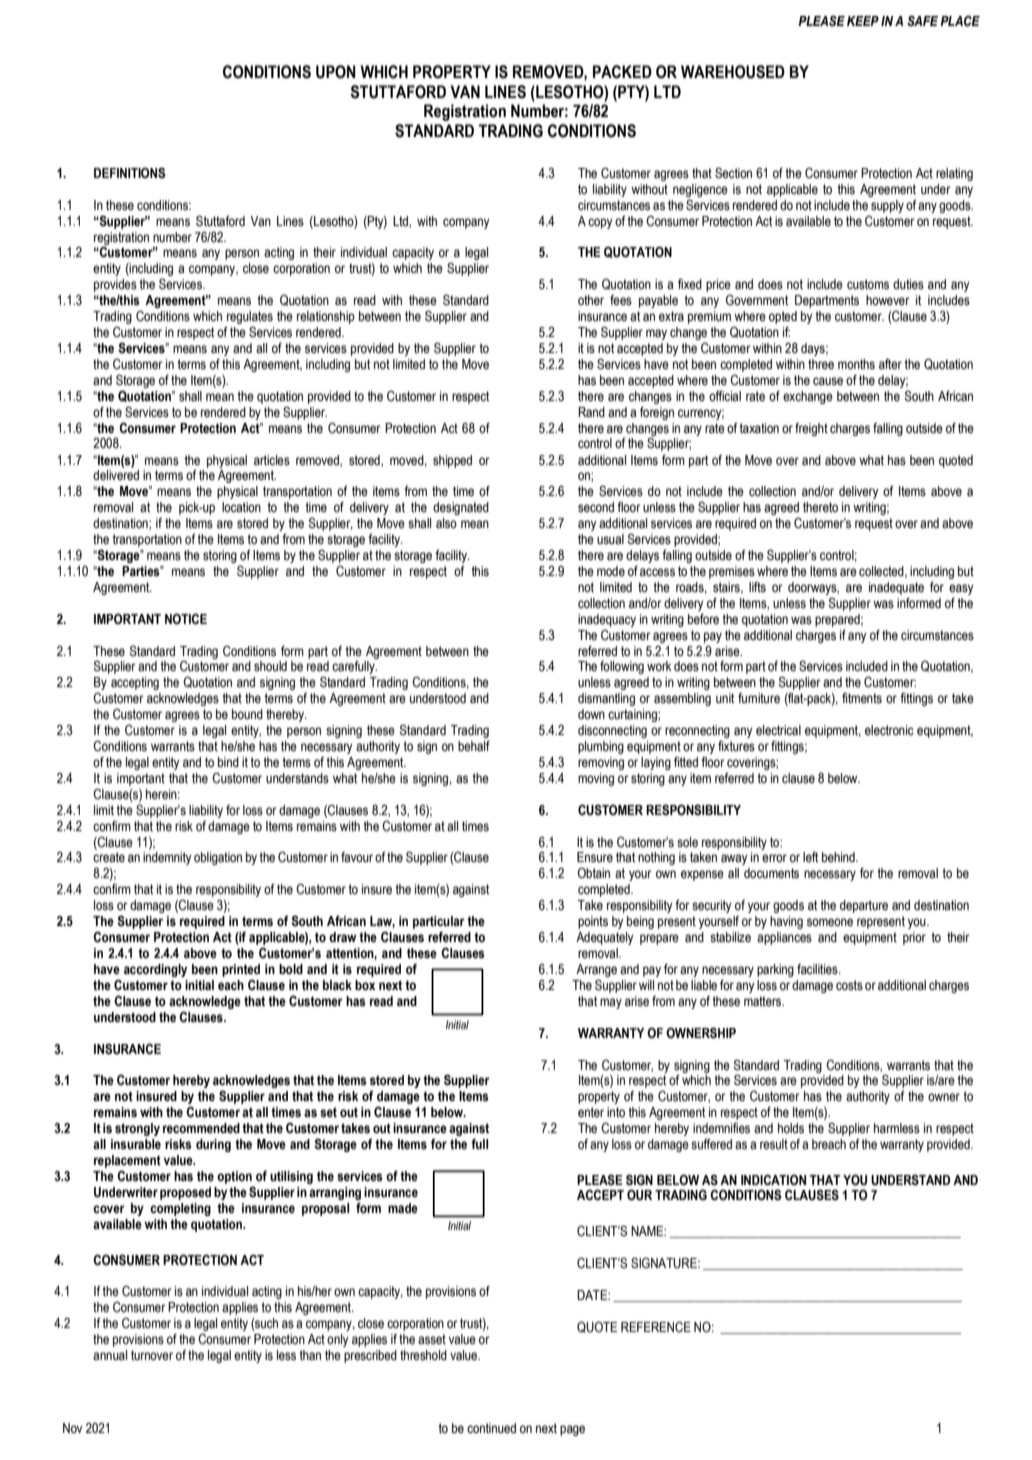  Describe the element at coordinates (839, 857) in the document. I see `behind` at that location.
